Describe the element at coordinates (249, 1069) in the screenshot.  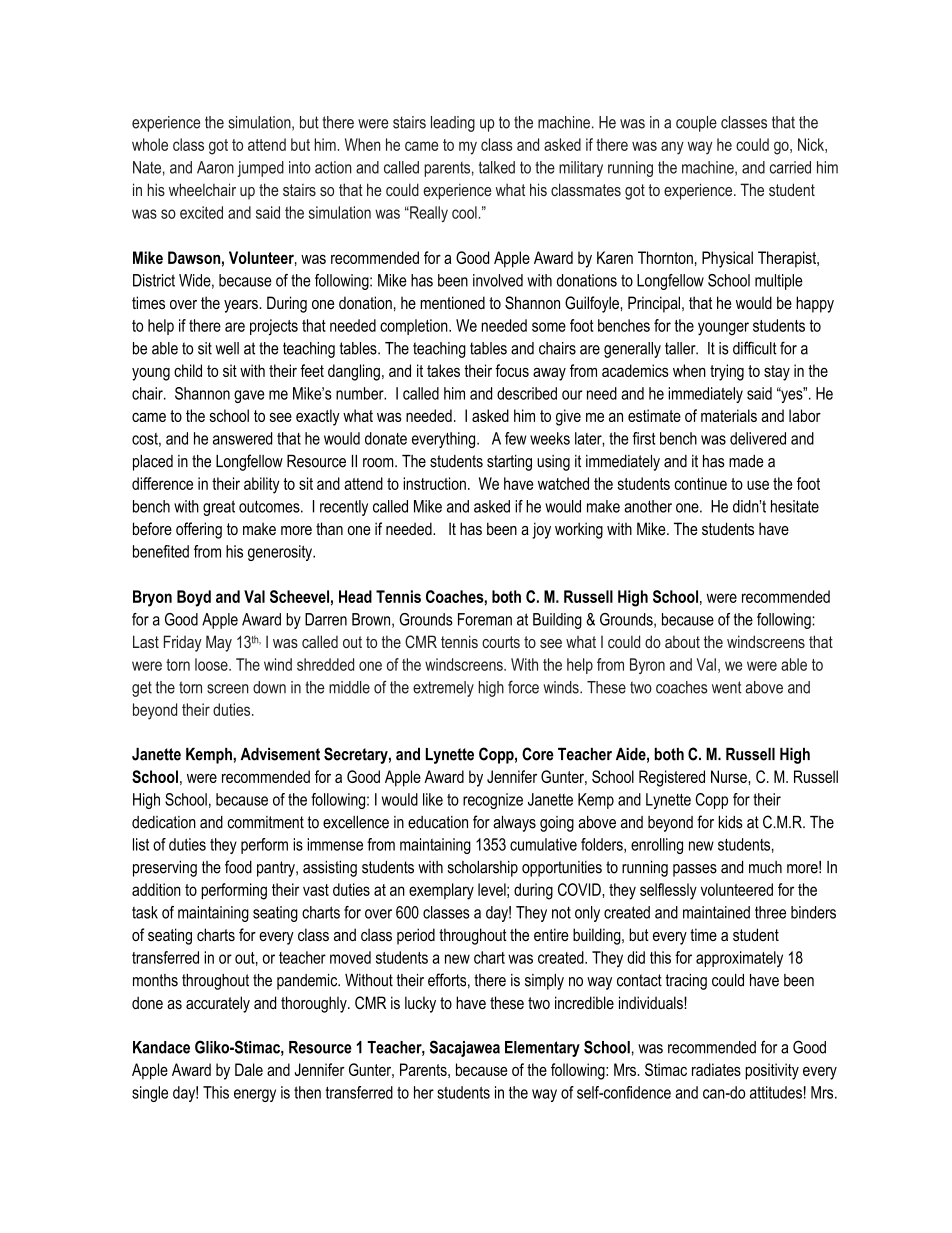
I see `Dale` at that location.
